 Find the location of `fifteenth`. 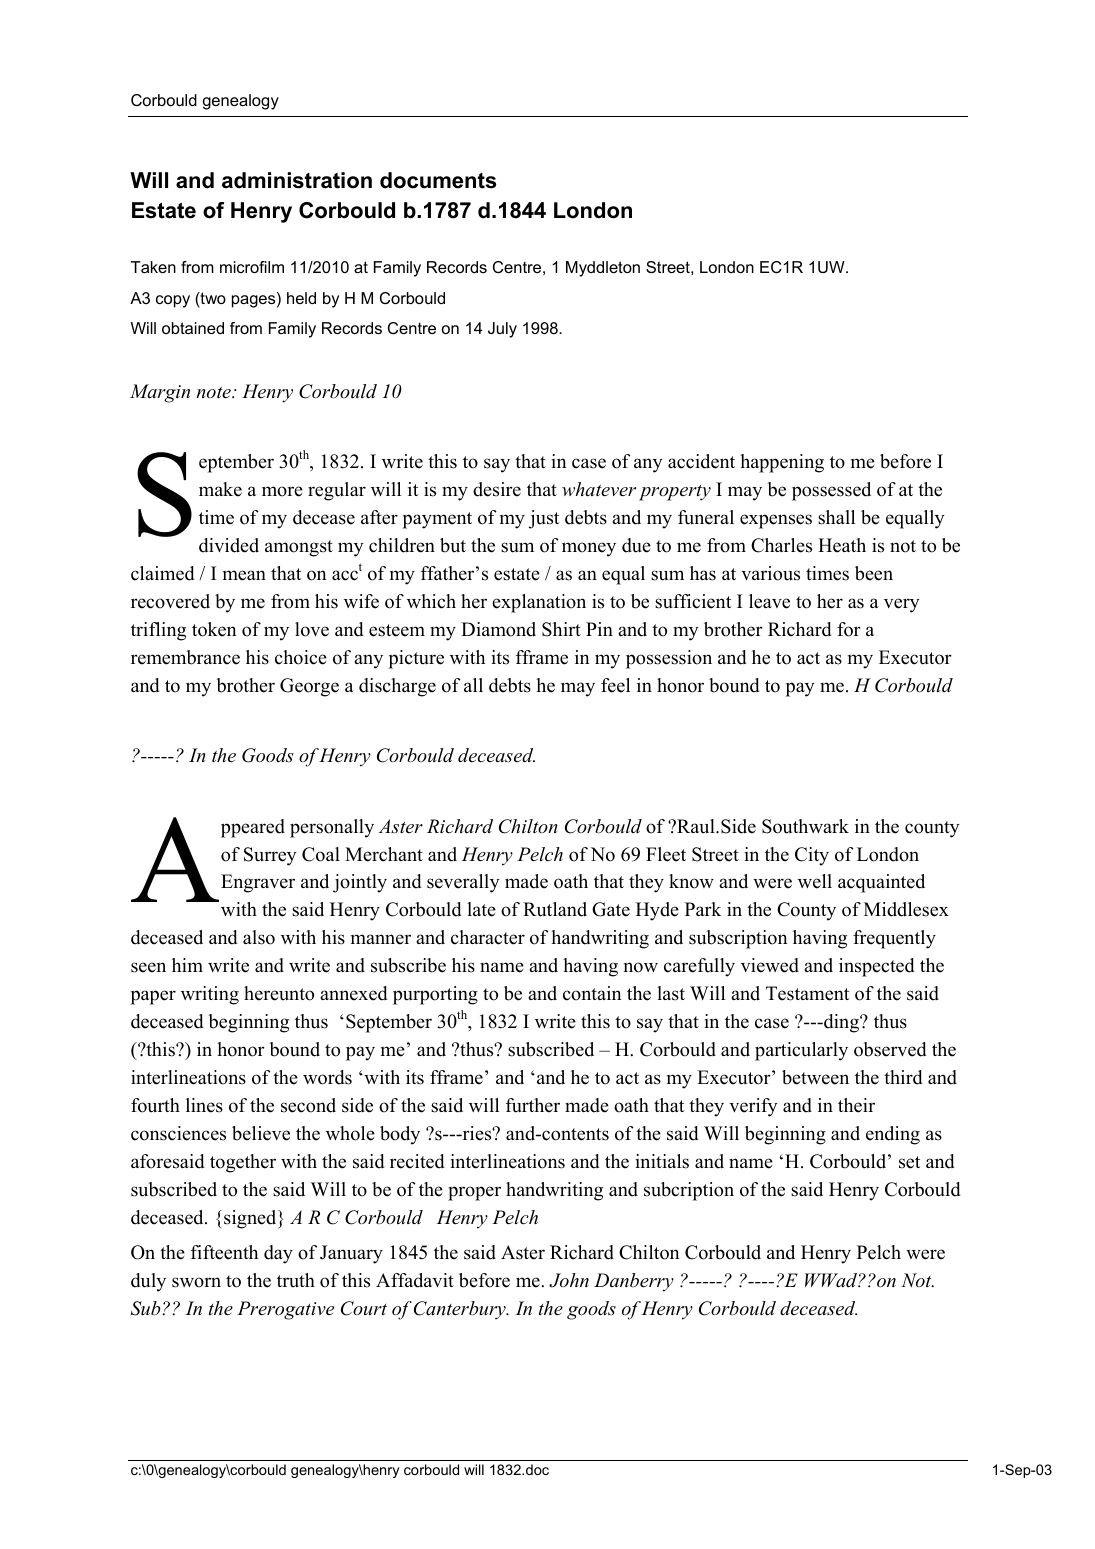

fifteenth is located at coordinates (224, 1252).
